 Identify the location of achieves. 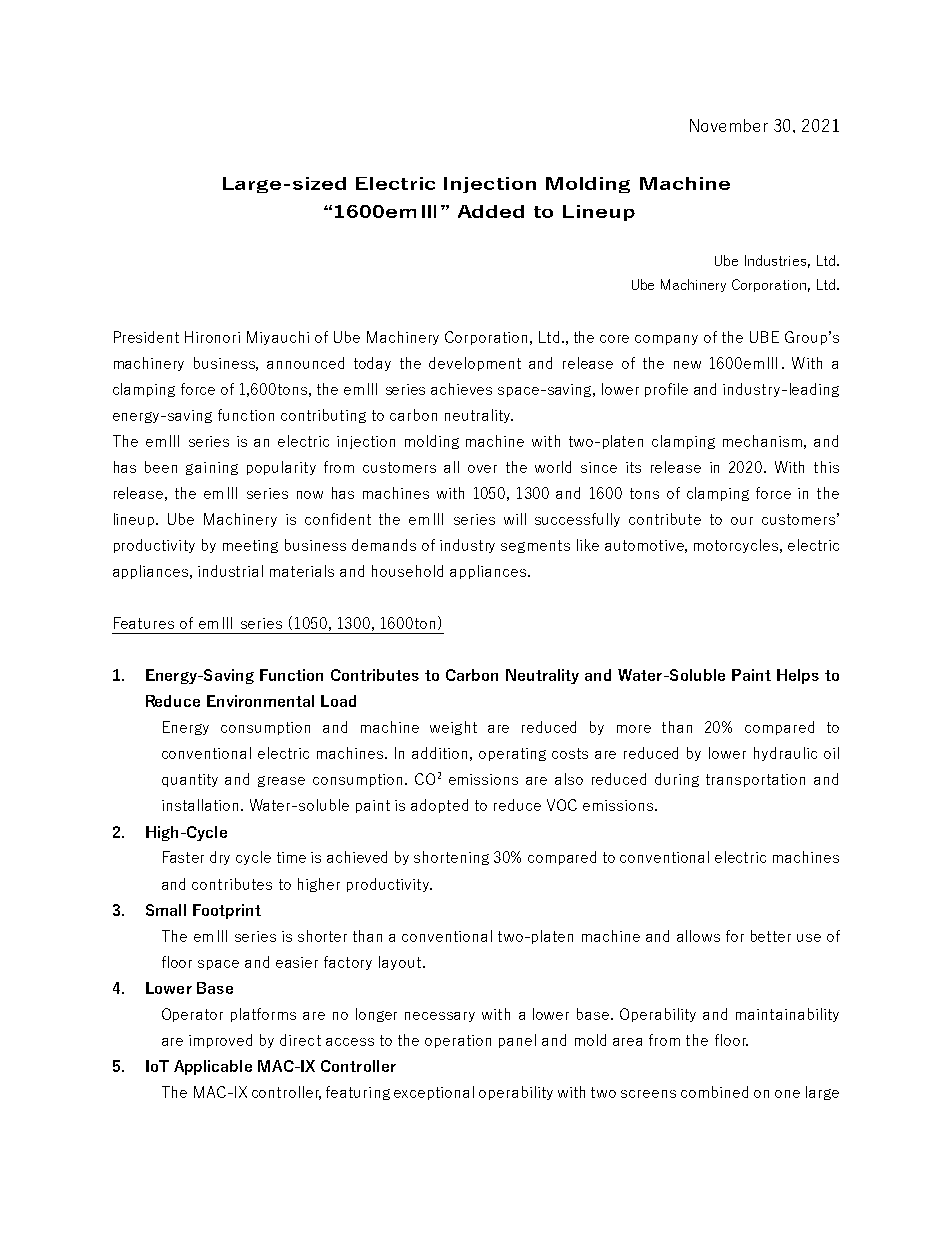
(461, 389).
